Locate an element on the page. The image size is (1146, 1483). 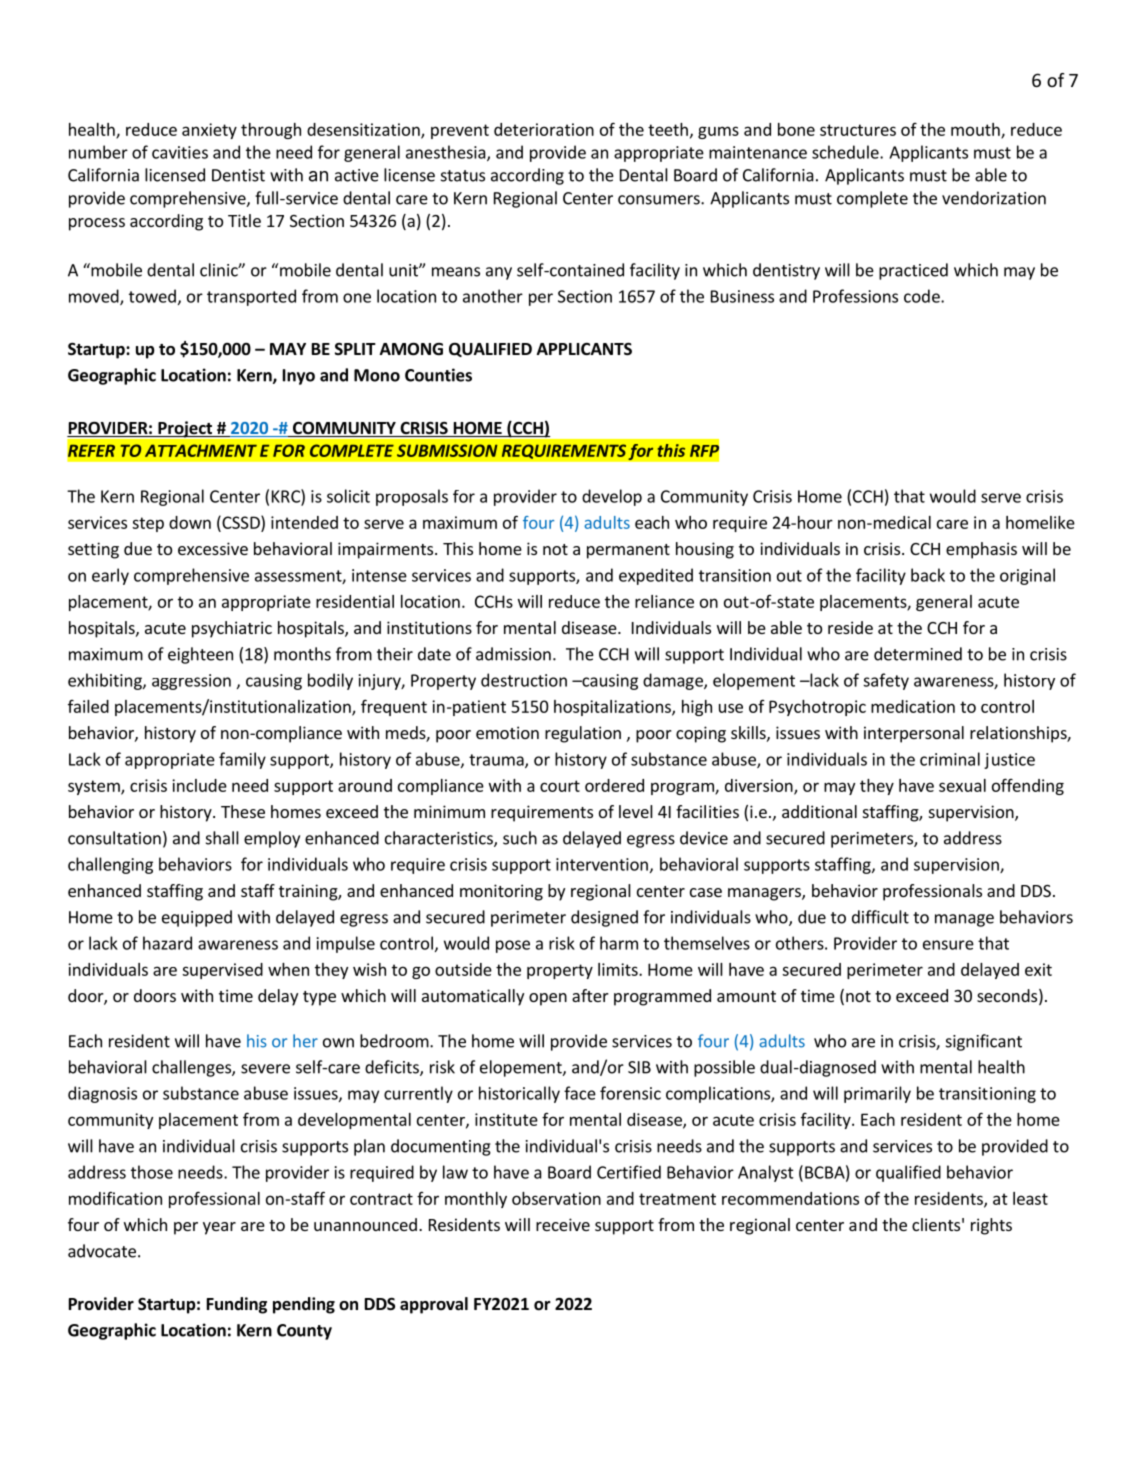
back is located at coordinates (928, 575).
